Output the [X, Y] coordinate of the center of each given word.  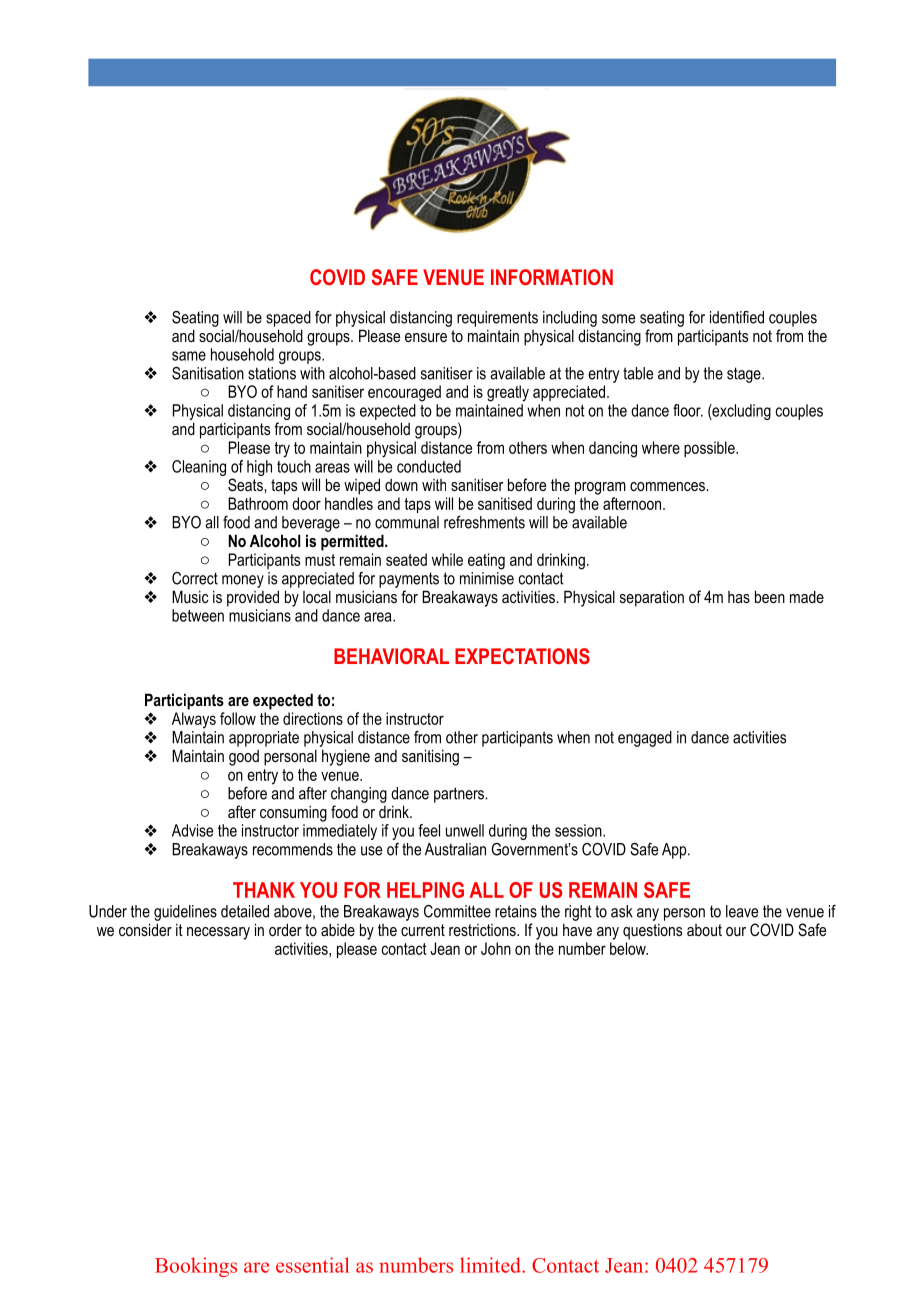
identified [737, 317]
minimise [487, 578]
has [739, 597]
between [198, 615]
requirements [497, 319]
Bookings [196, 1267]
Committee [457, 911]
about [704, 930]
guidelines [185, 913]
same [189, 356]
